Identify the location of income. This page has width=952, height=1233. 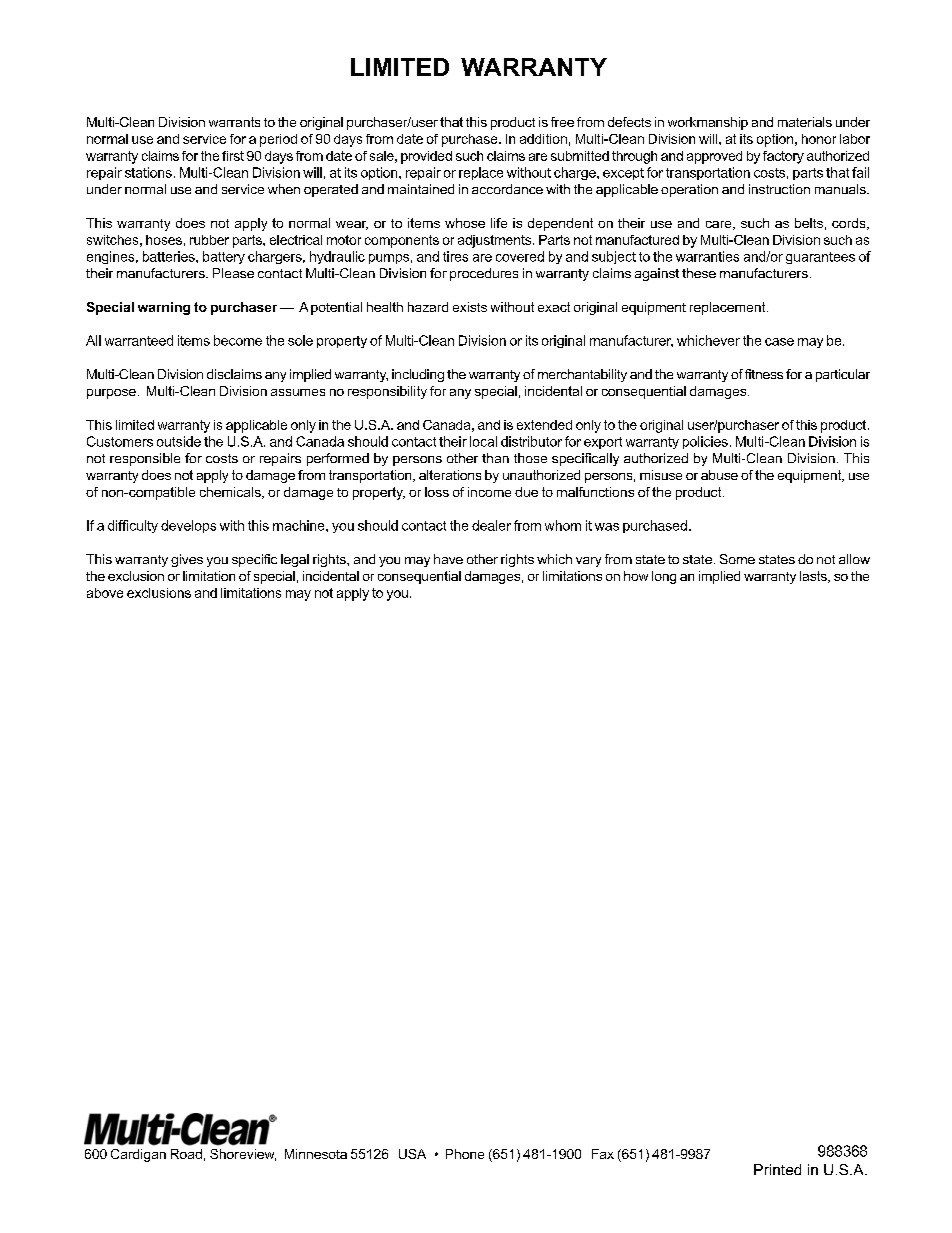
(489, 492).
